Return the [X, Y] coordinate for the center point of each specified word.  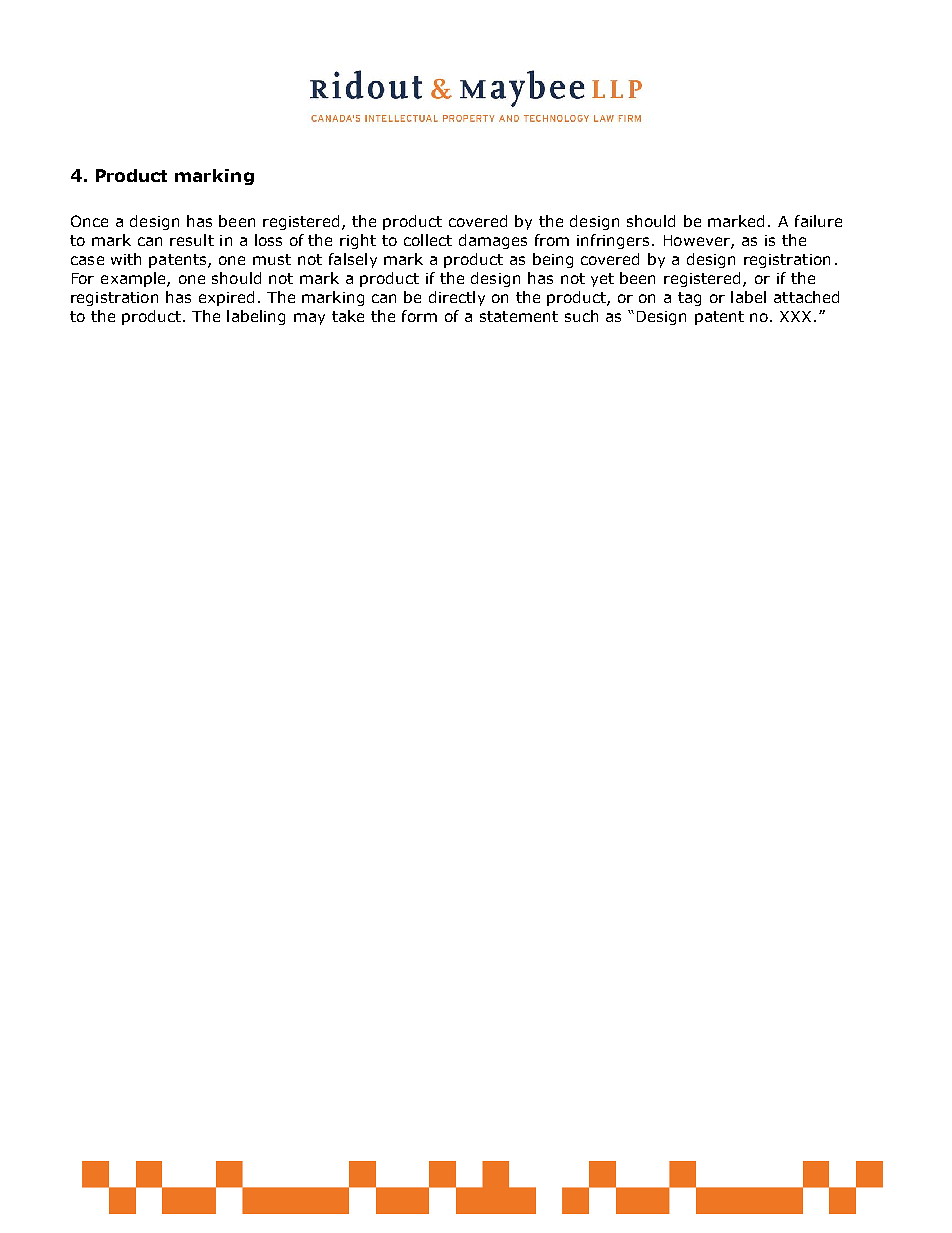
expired [226, 298]
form [419, 316]
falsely [353, 260]
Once [89, 221]
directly [457, 298]
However [698, 242]
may [309, 319]
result [192, 240]
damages [493, 241]
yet [602, 280]
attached [806, 297]
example [134, 279]
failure [818, 221]
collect [428, 240]
